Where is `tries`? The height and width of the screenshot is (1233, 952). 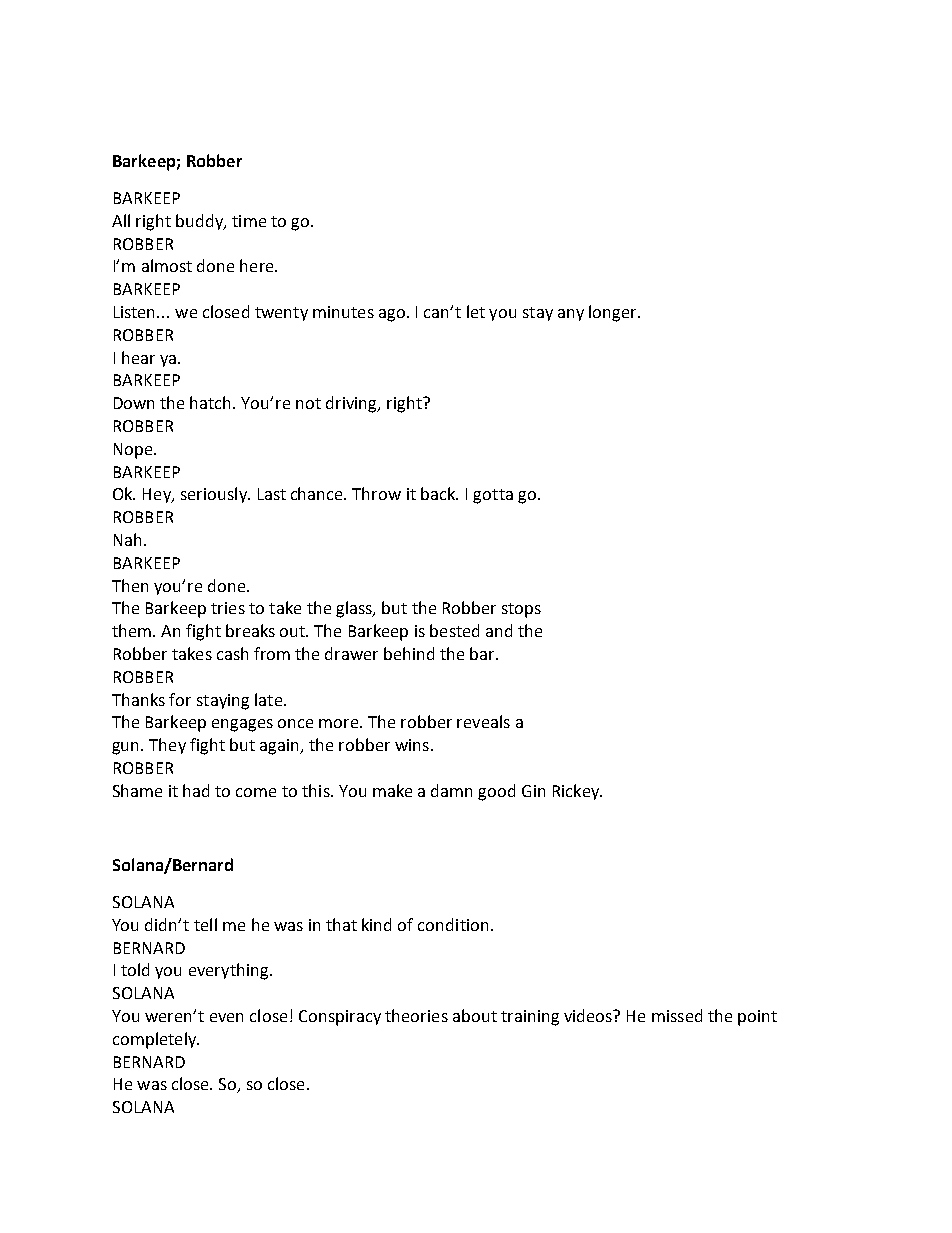 tries is located at coordinates (228, 608).
